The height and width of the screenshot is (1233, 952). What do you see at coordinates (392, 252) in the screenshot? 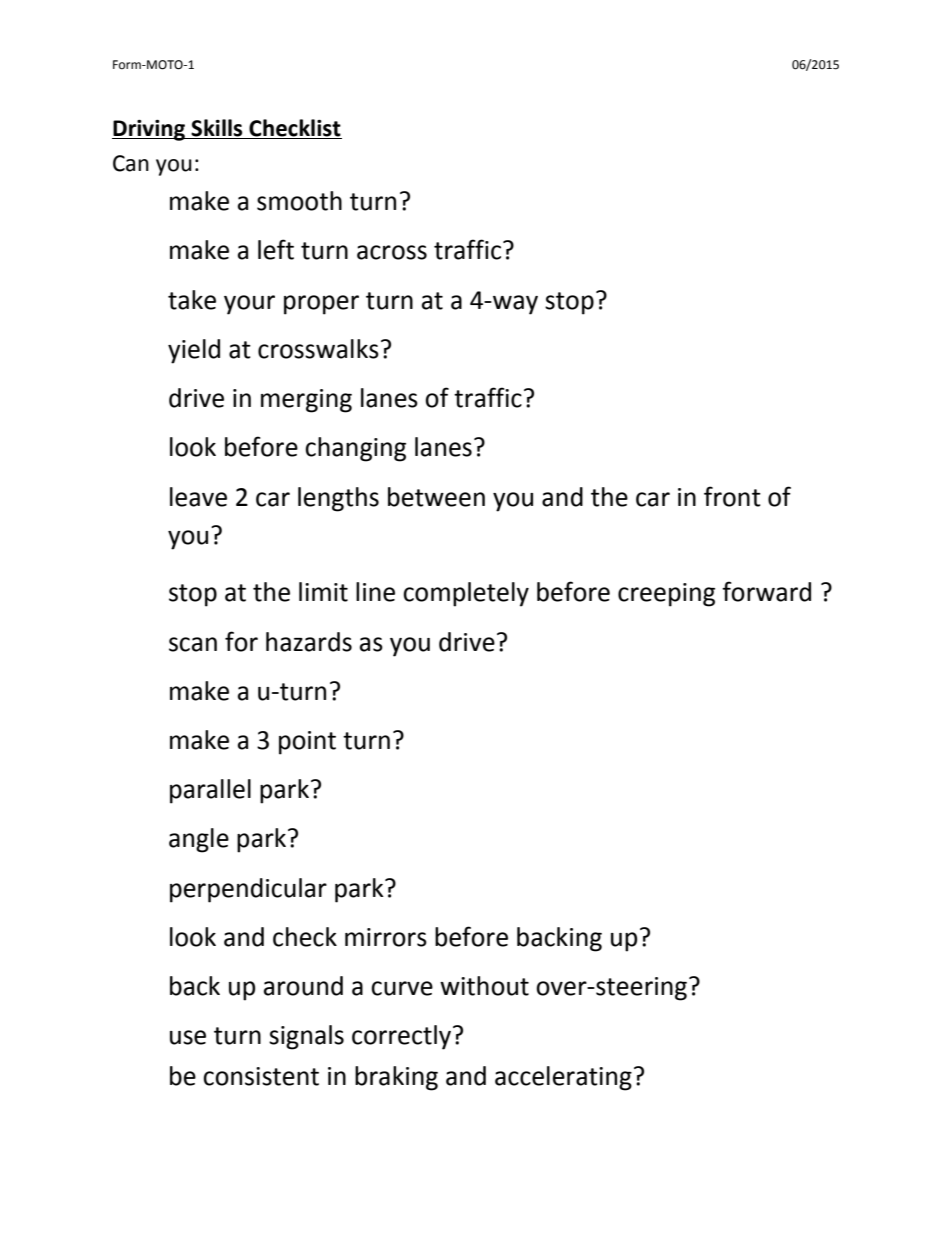
I see `across` at bounding box center [392, 252].
